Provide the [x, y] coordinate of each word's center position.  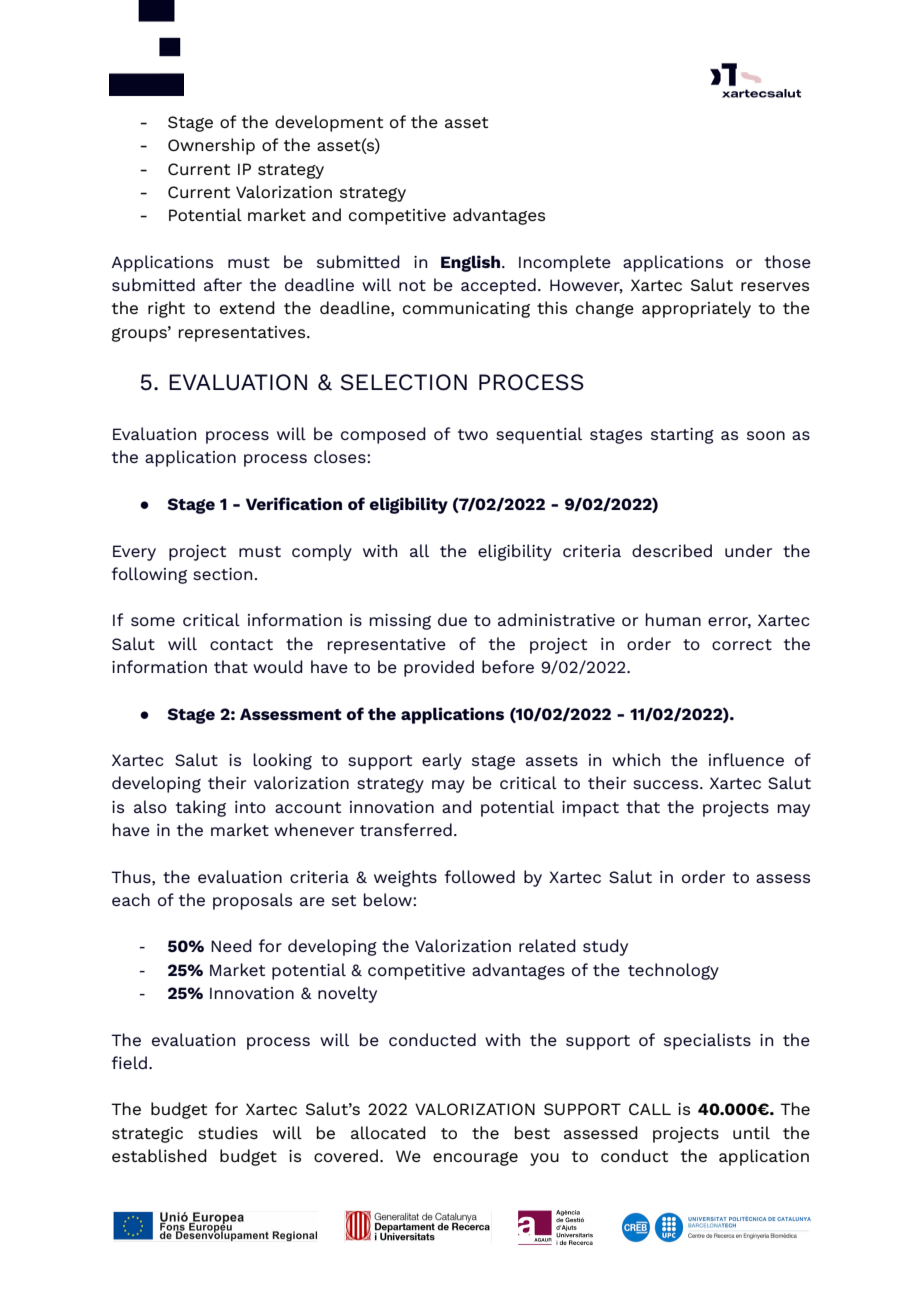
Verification [294, 503]
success [667, 784]
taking [201, 808]
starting [682, 436]
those [788, 261]
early [442, 761]
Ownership [211, 146]
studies [228, 1132]
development [329, 123]
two [473, 434]
